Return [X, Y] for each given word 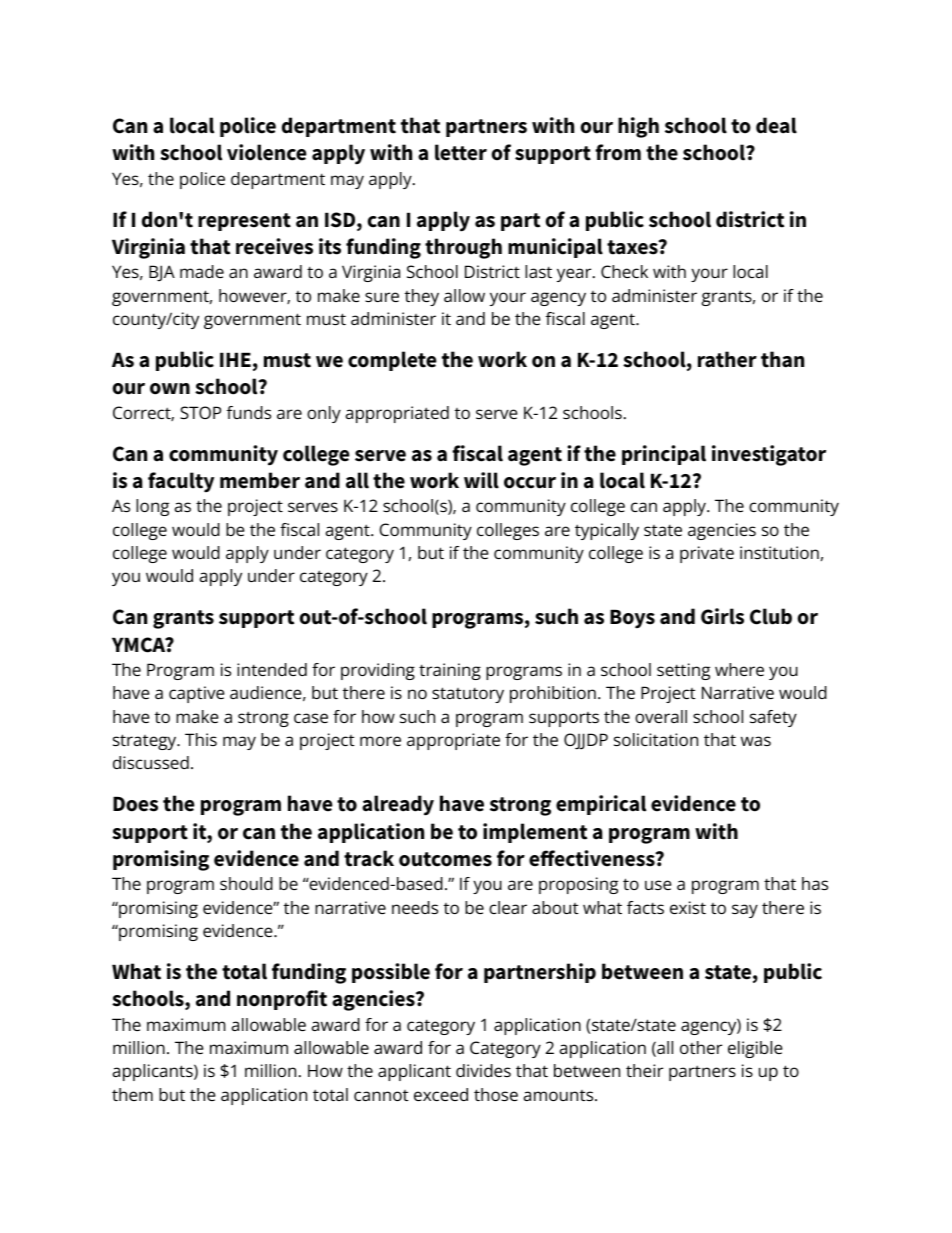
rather [727, 359]
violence [267, 152]
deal [776, 125]
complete [392, 361]
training [450, 671]
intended [272, 669]
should [246, 883]
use [658, 885]
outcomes [445, 859]
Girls [722, 616]
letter [461, 152]
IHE [235, 359]
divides [483, 1070]
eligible [755, 1049]
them [132, 1094]
